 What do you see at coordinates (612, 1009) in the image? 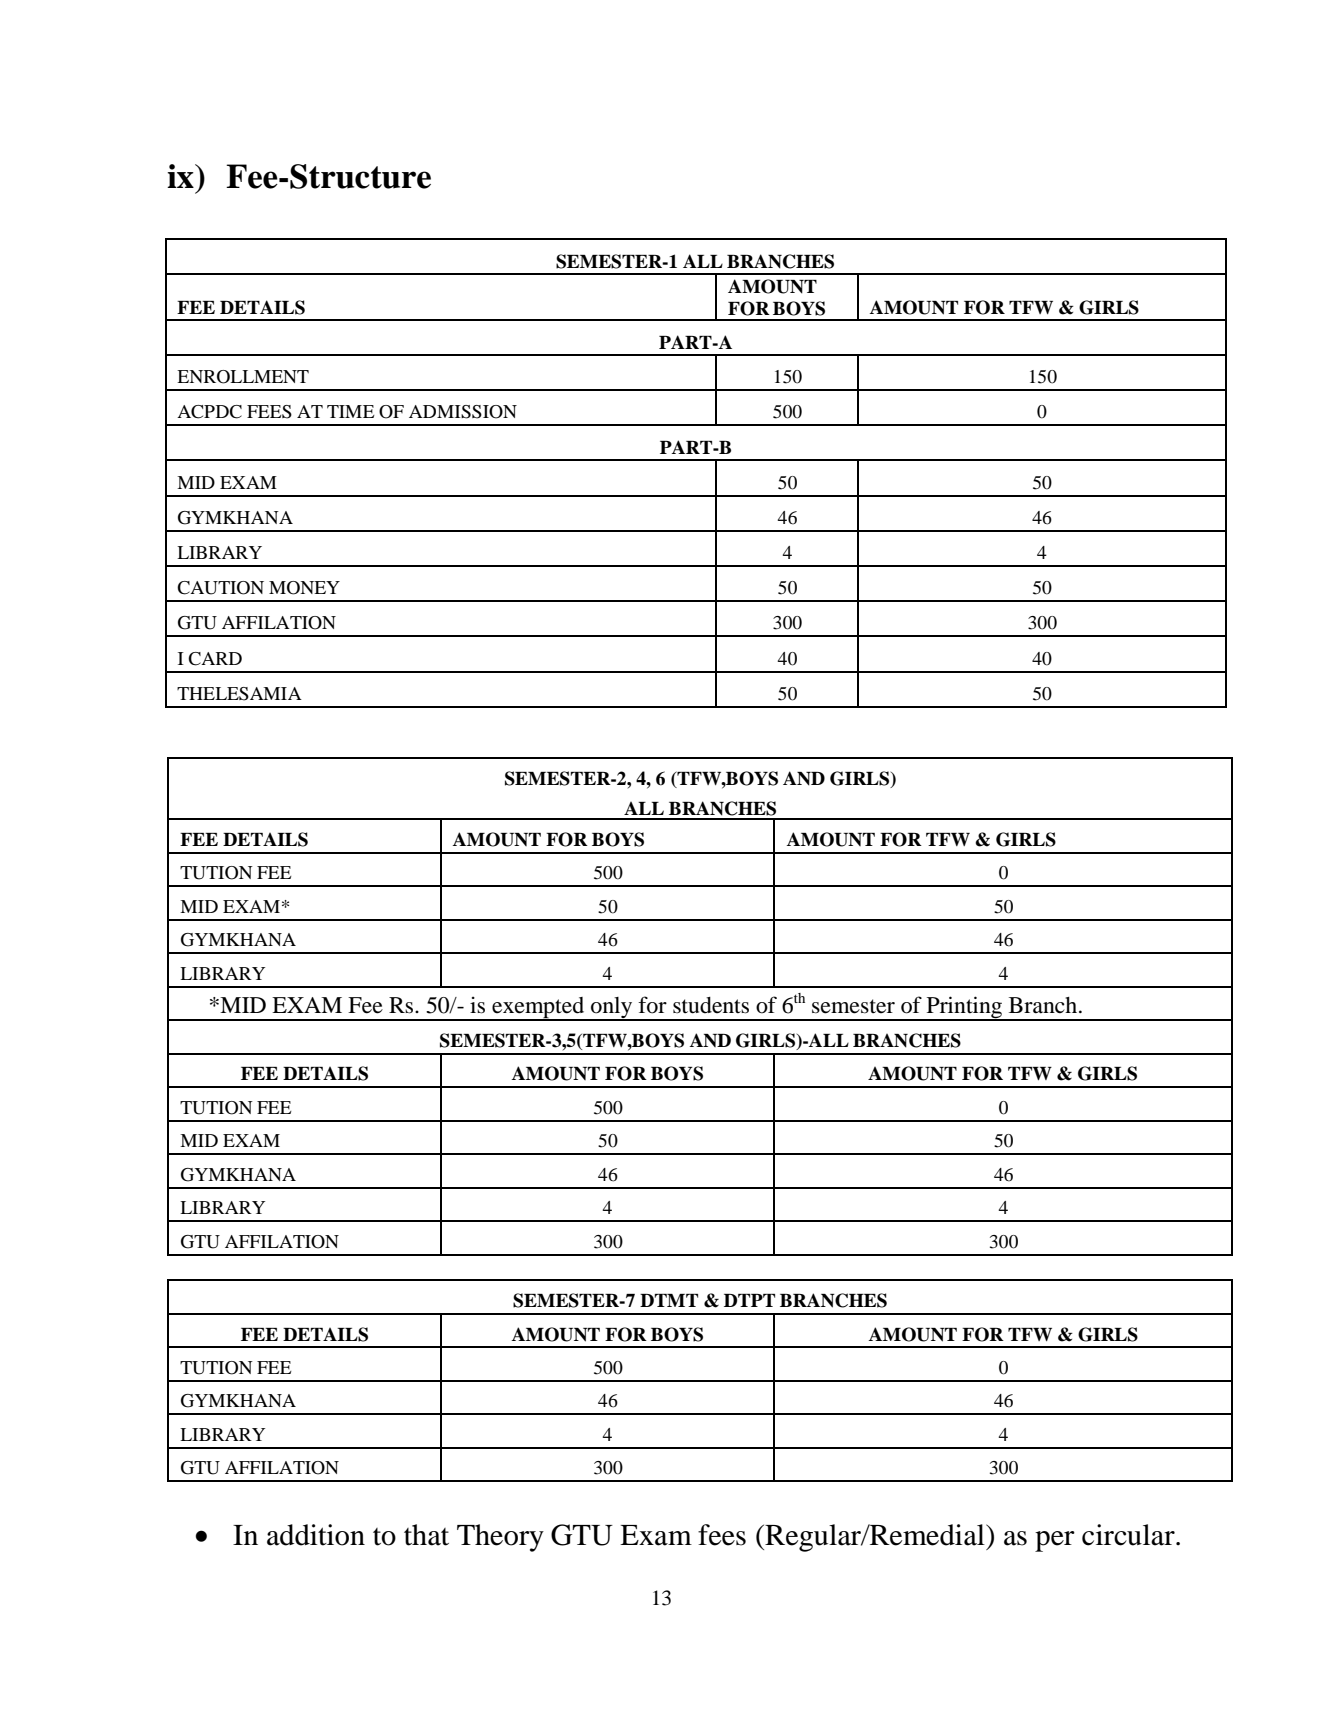
I see `only` at bounding box center [612, 1009].
